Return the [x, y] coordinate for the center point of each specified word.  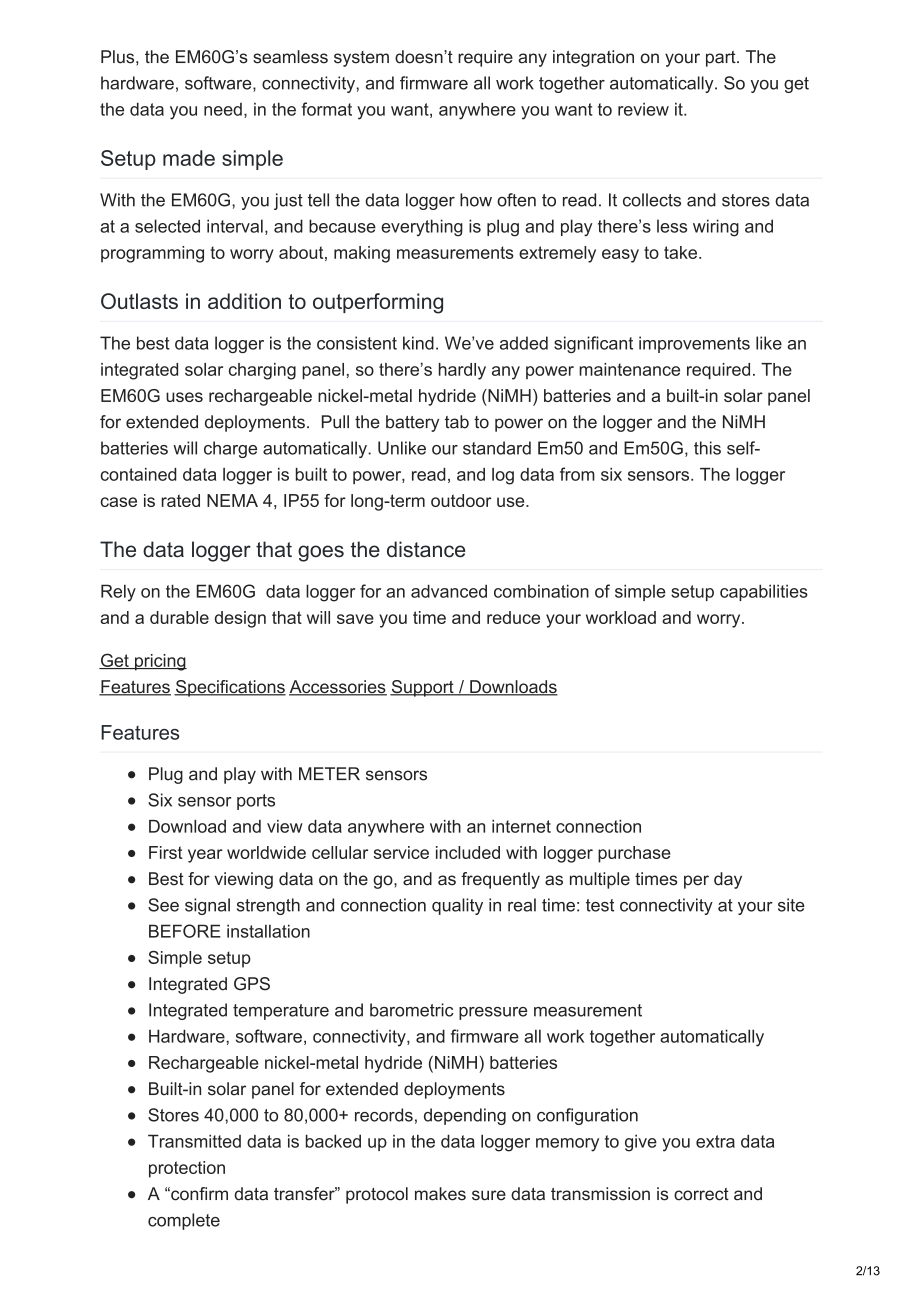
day [728, 880]
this [707, 448]
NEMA [232, 500]
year [205, 856]
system [361, 59]
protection [187, 1169]
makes [440, 1194]
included [468, 852]
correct [701, 1194]
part [722, 59]
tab [457, 422]
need [223, 109]
